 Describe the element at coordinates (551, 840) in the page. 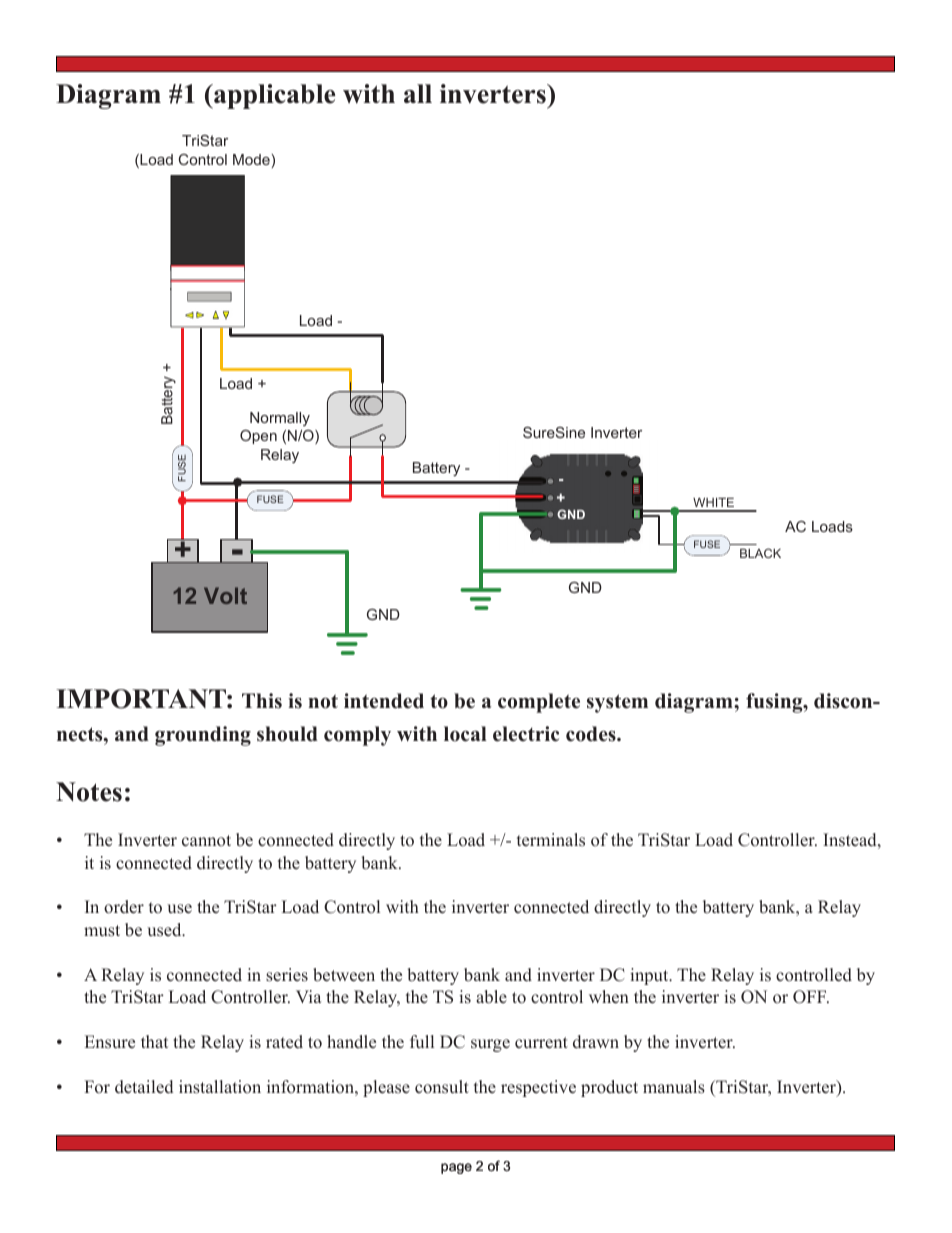

I see `terminals` at that location.
